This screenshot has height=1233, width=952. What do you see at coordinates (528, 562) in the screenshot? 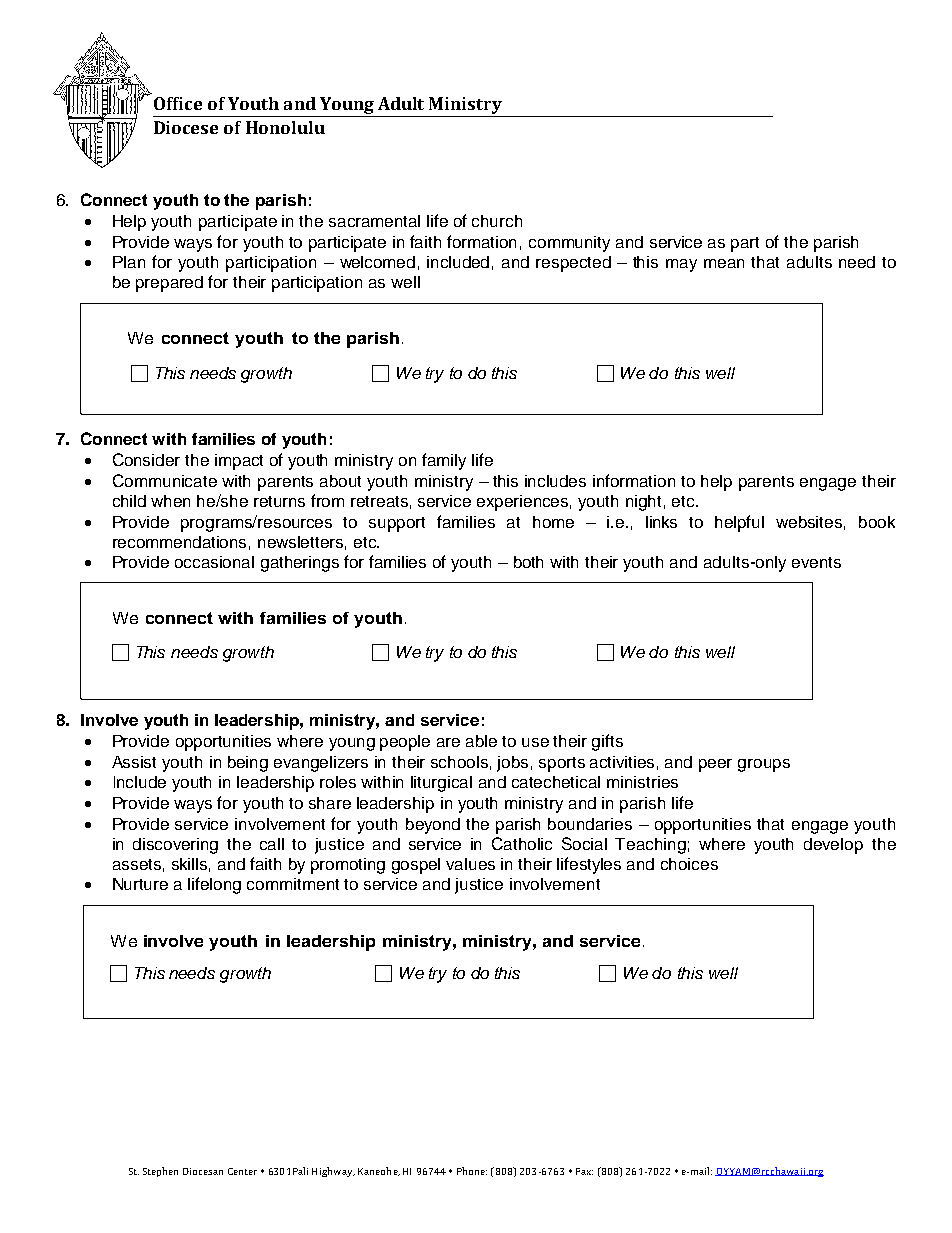
I see `both` at bounding box center [528, 562].
